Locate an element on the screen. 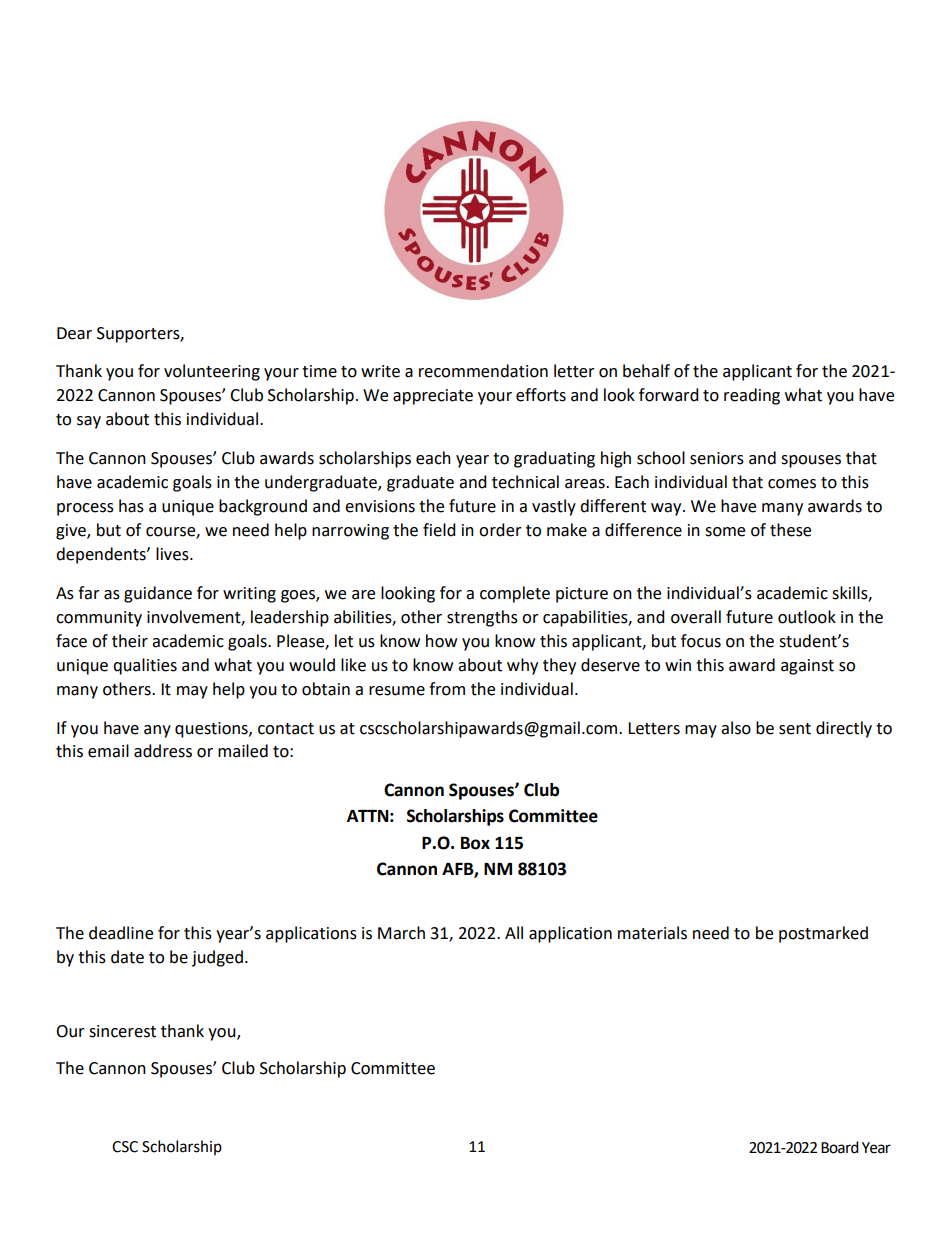  materials is located at coordinates (652, 933).
